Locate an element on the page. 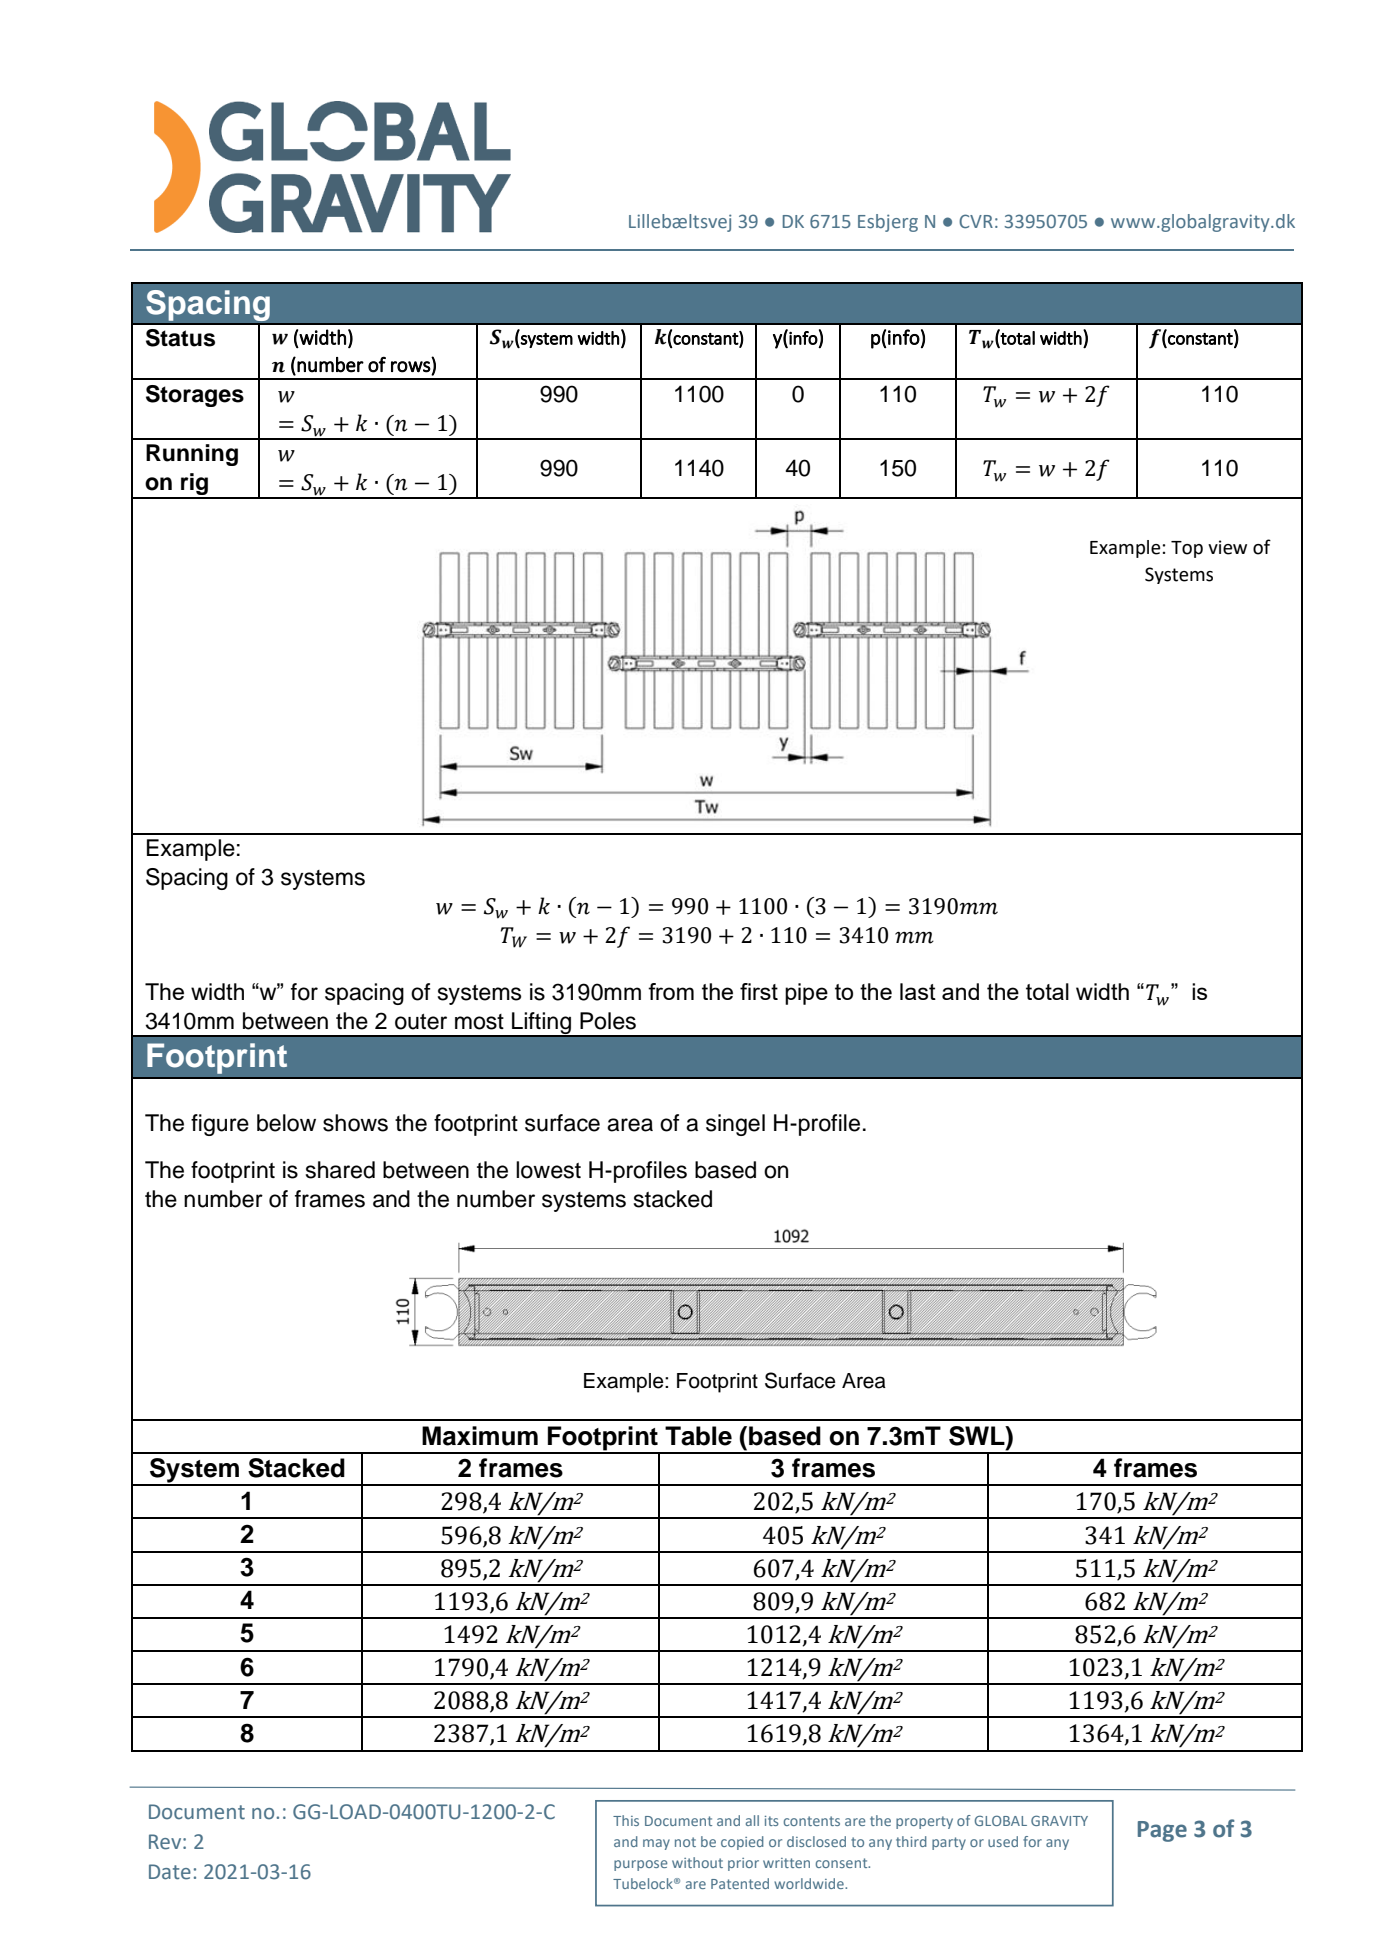  not is located at coordinates (685, 1842).
